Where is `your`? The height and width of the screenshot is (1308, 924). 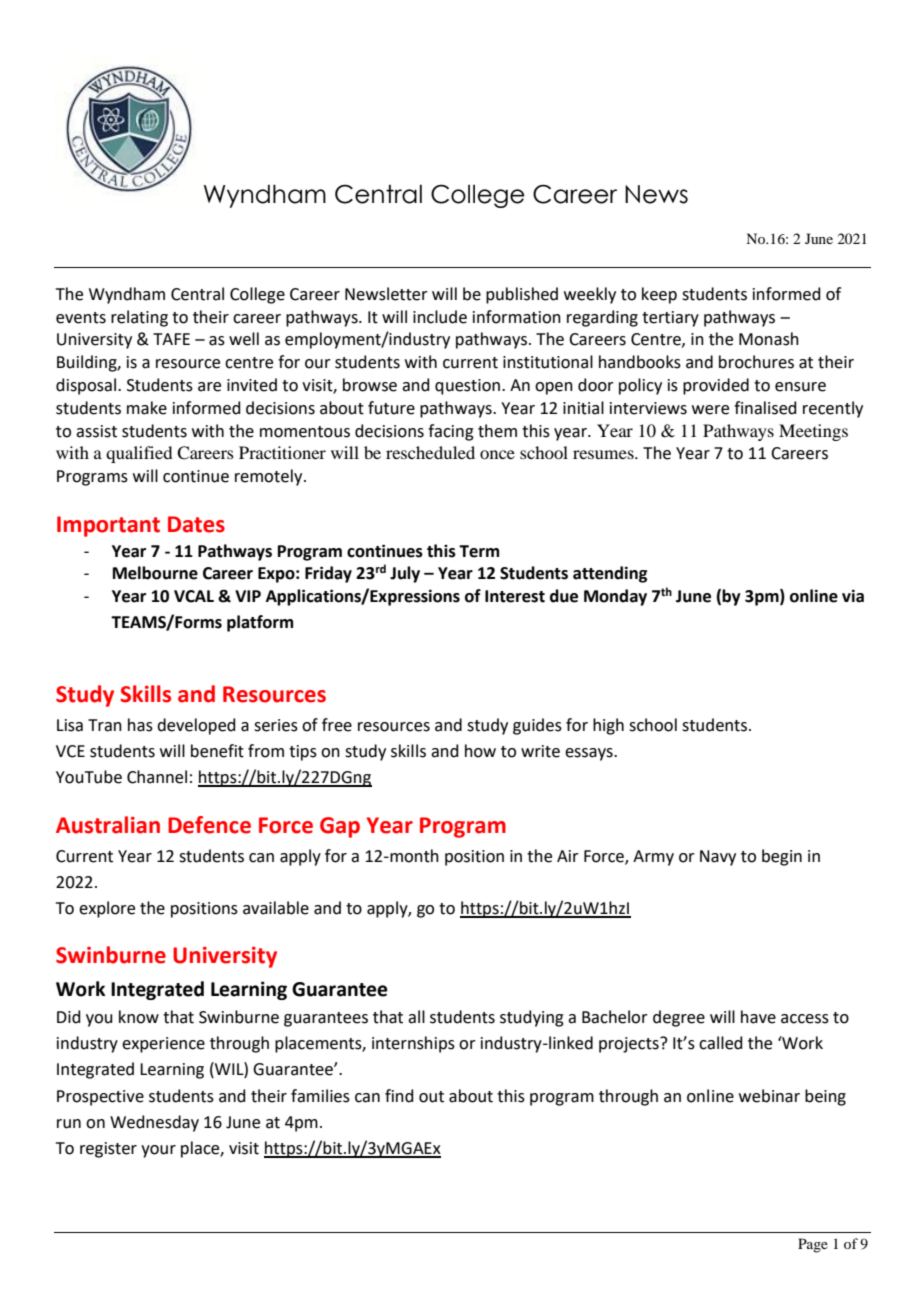
your is located at coordinates (158, 1151).
